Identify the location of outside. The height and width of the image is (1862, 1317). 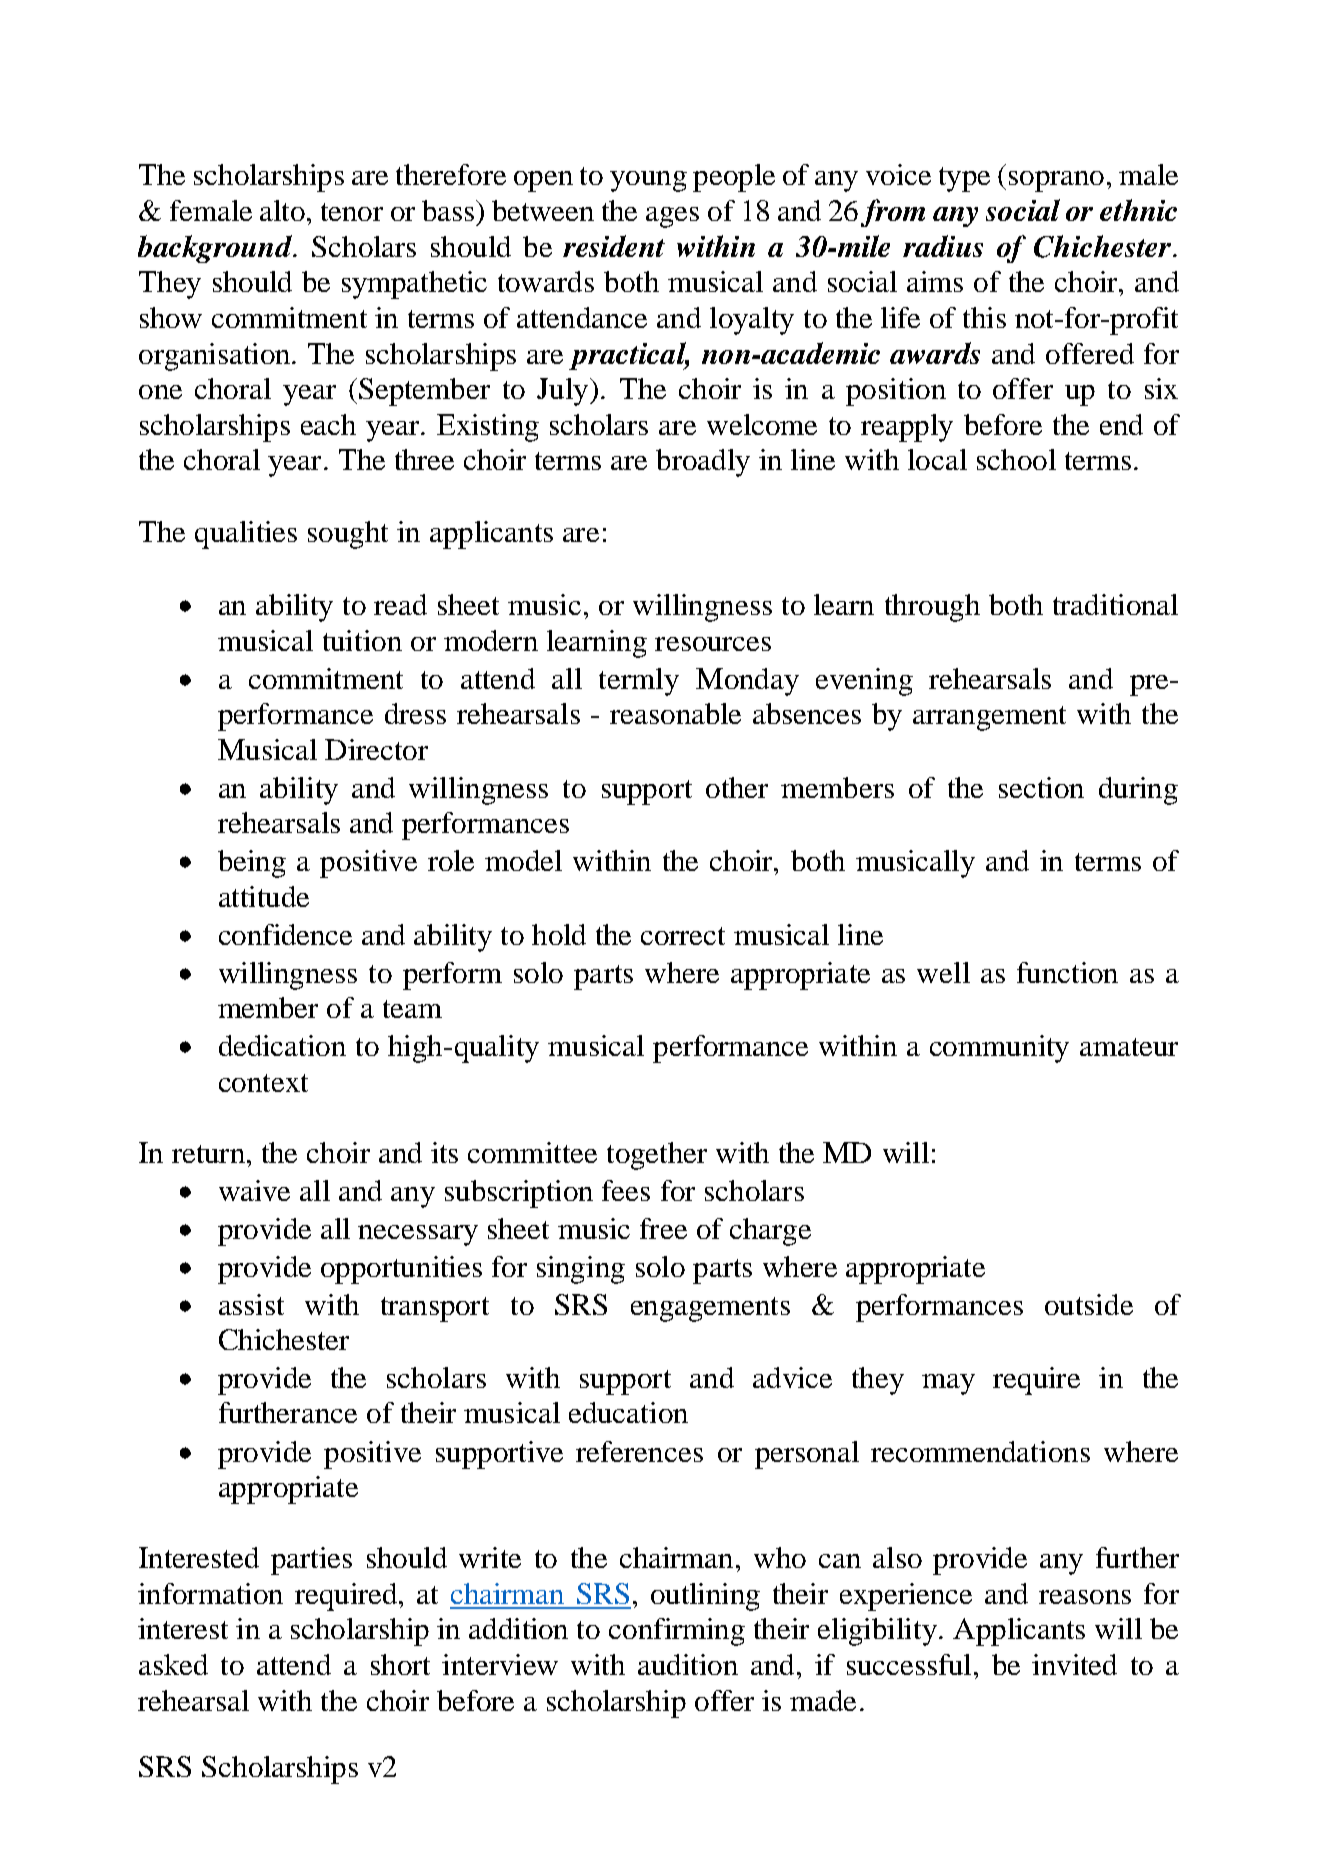
(1089, 1304).
